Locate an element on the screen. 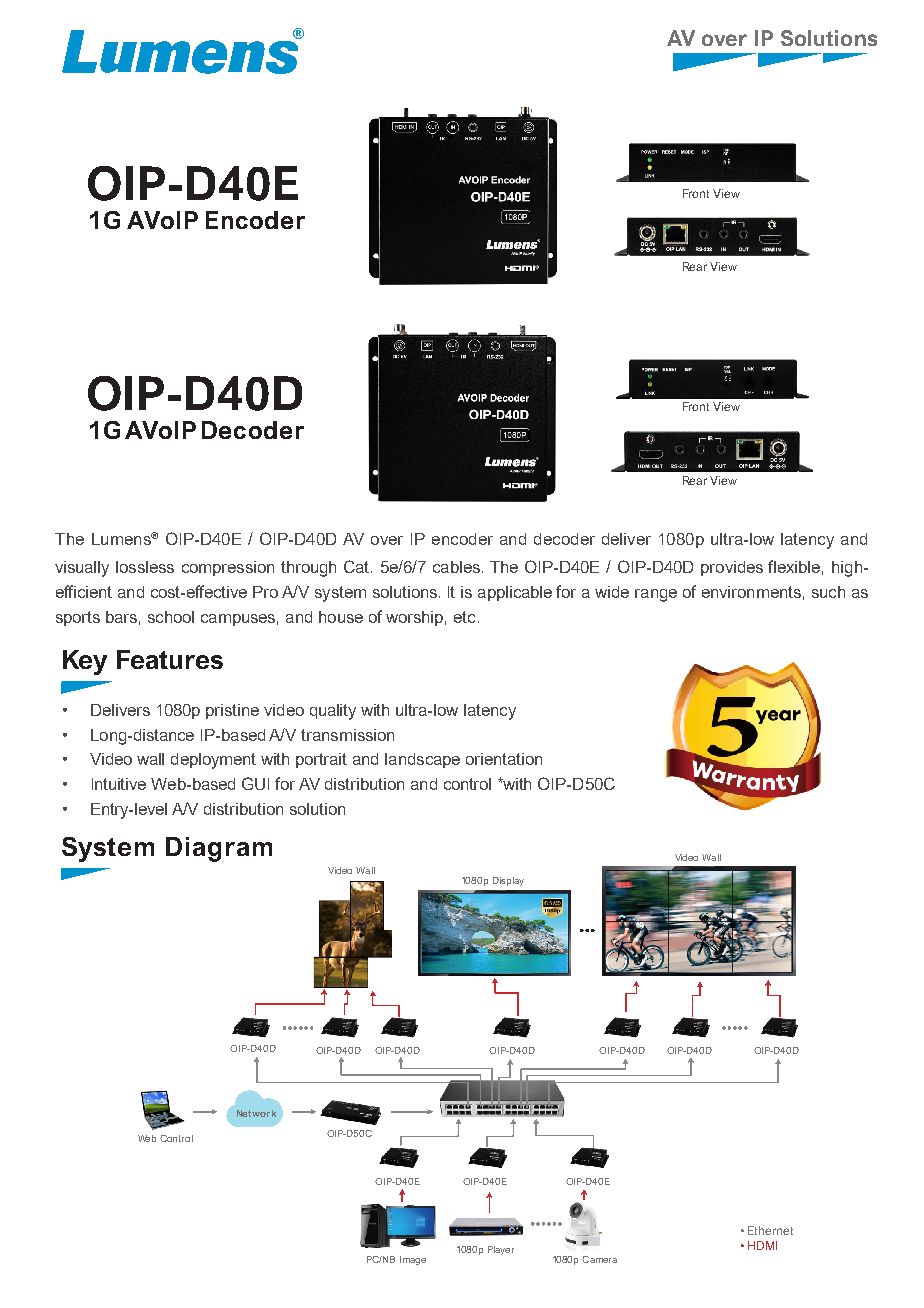  lossless is located at coordinates (145, 567).
